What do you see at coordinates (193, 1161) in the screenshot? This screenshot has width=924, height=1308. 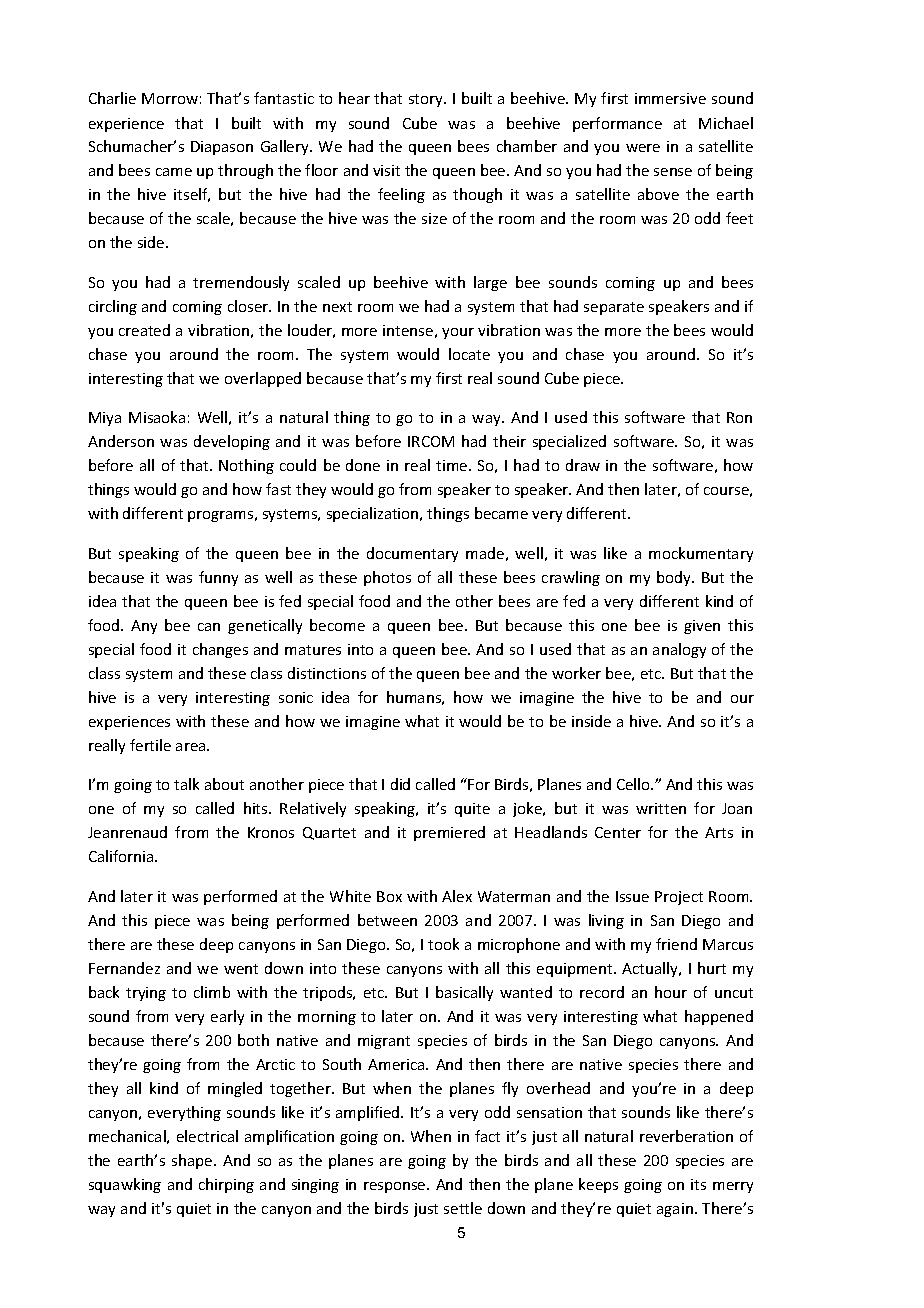 I see `shape` at bounding box center [193, 1161].
